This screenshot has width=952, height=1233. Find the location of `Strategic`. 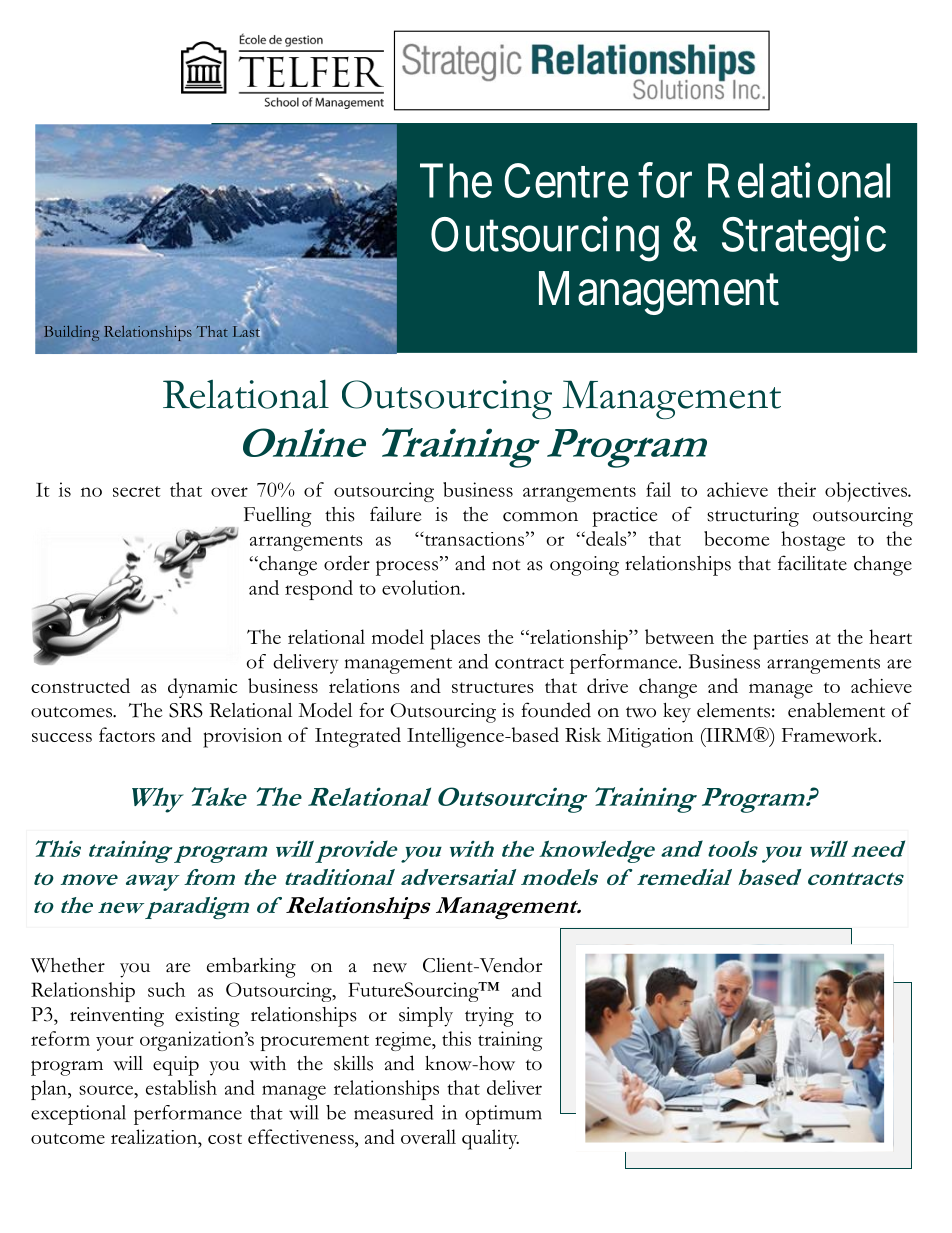

Strategic is located at coordinates (804, 239).
